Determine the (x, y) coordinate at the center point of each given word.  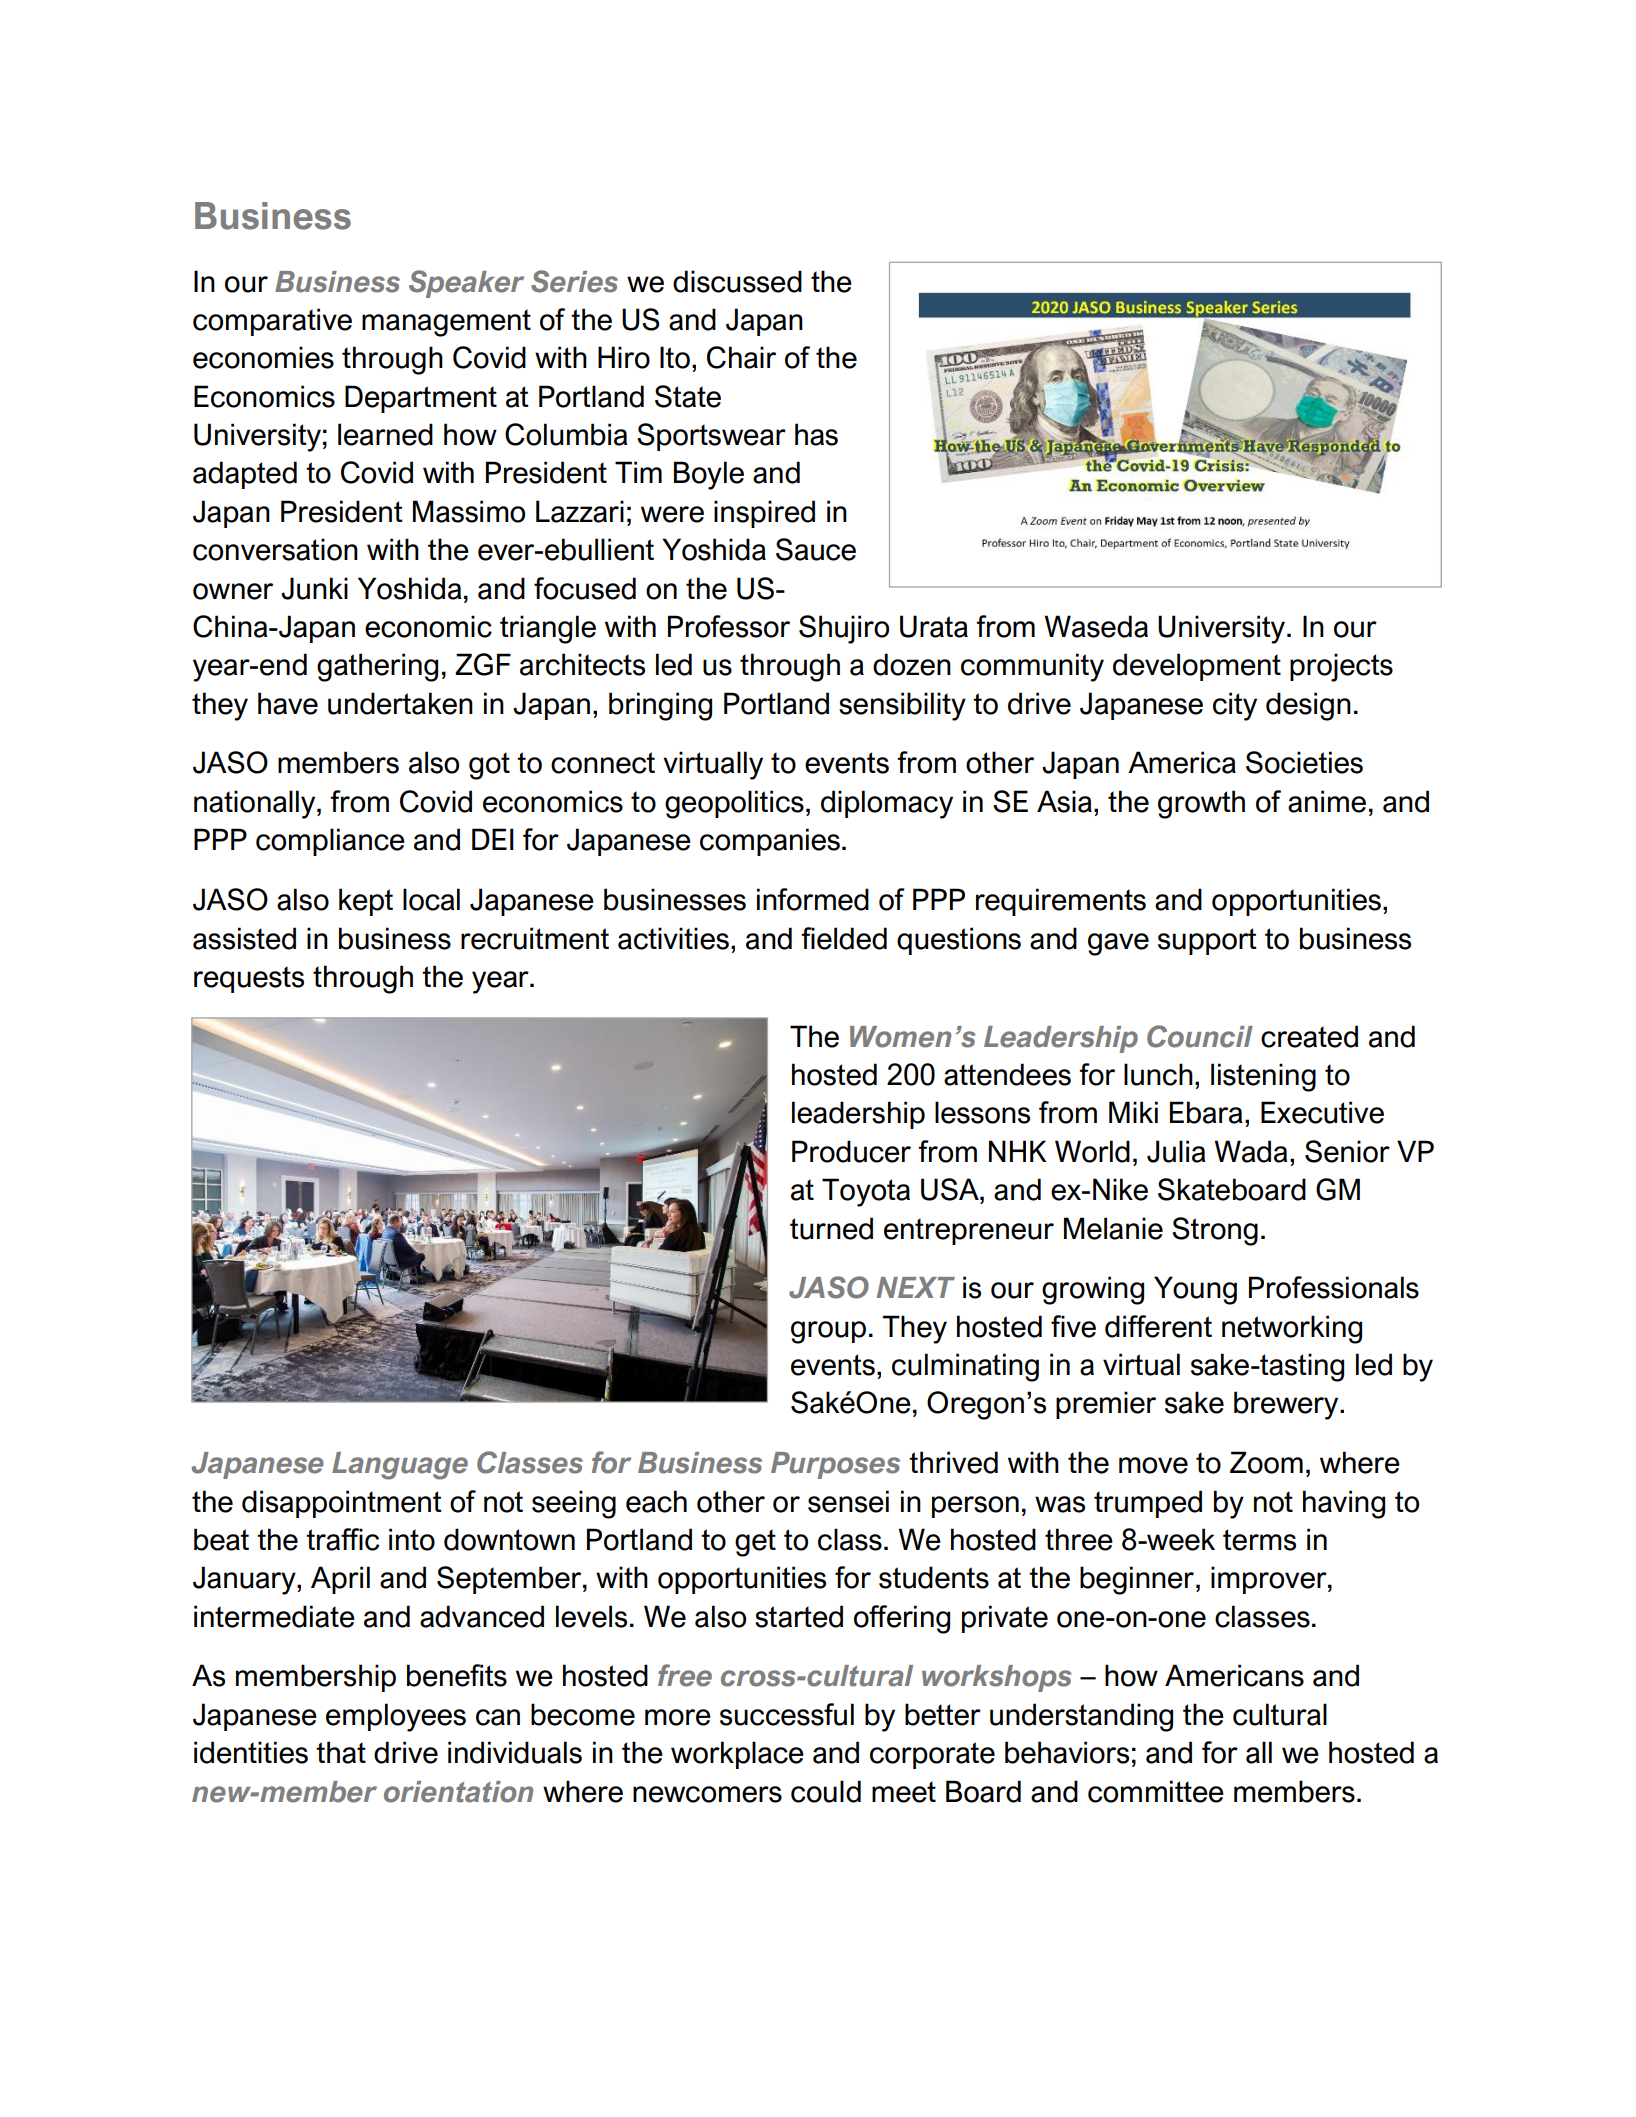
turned (831, 1228)
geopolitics (734, 804)
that (341, 1752)
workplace (737, 1755)
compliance (330, 842)
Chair (741, 357)
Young (1195, 1290)
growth (1201, 804)
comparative (272, 322)
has (816, 434)
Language (400, 1466)
